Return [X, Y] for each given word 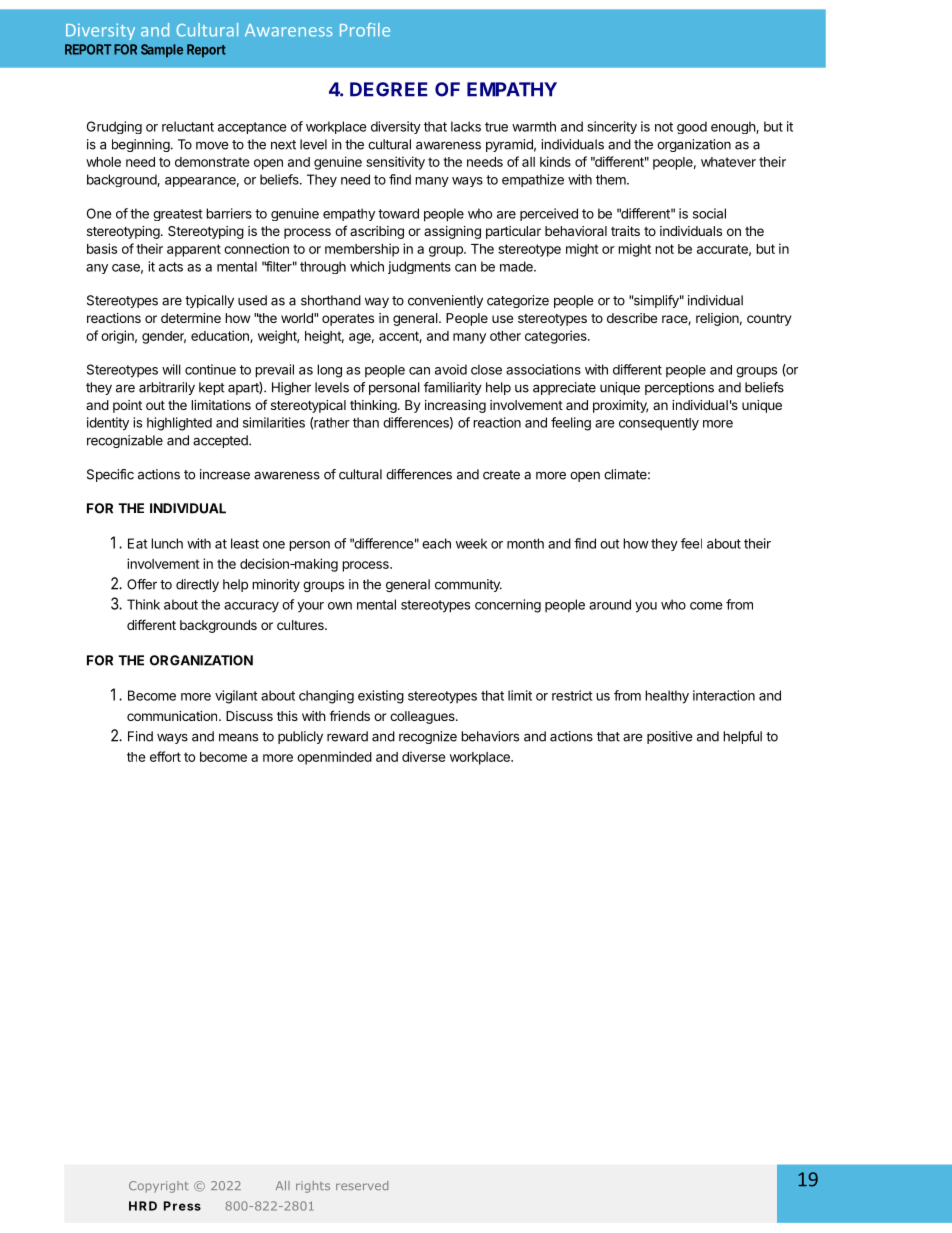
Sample [162, 51]
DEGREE [389, 89]
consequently [659, 424]
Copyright [159, 1187]
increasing [455, 406]
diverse [423, 756]
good [692, 127]
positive [670, 737]
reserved [362, 1185]
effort [165, 756]
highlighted [179, 424]
